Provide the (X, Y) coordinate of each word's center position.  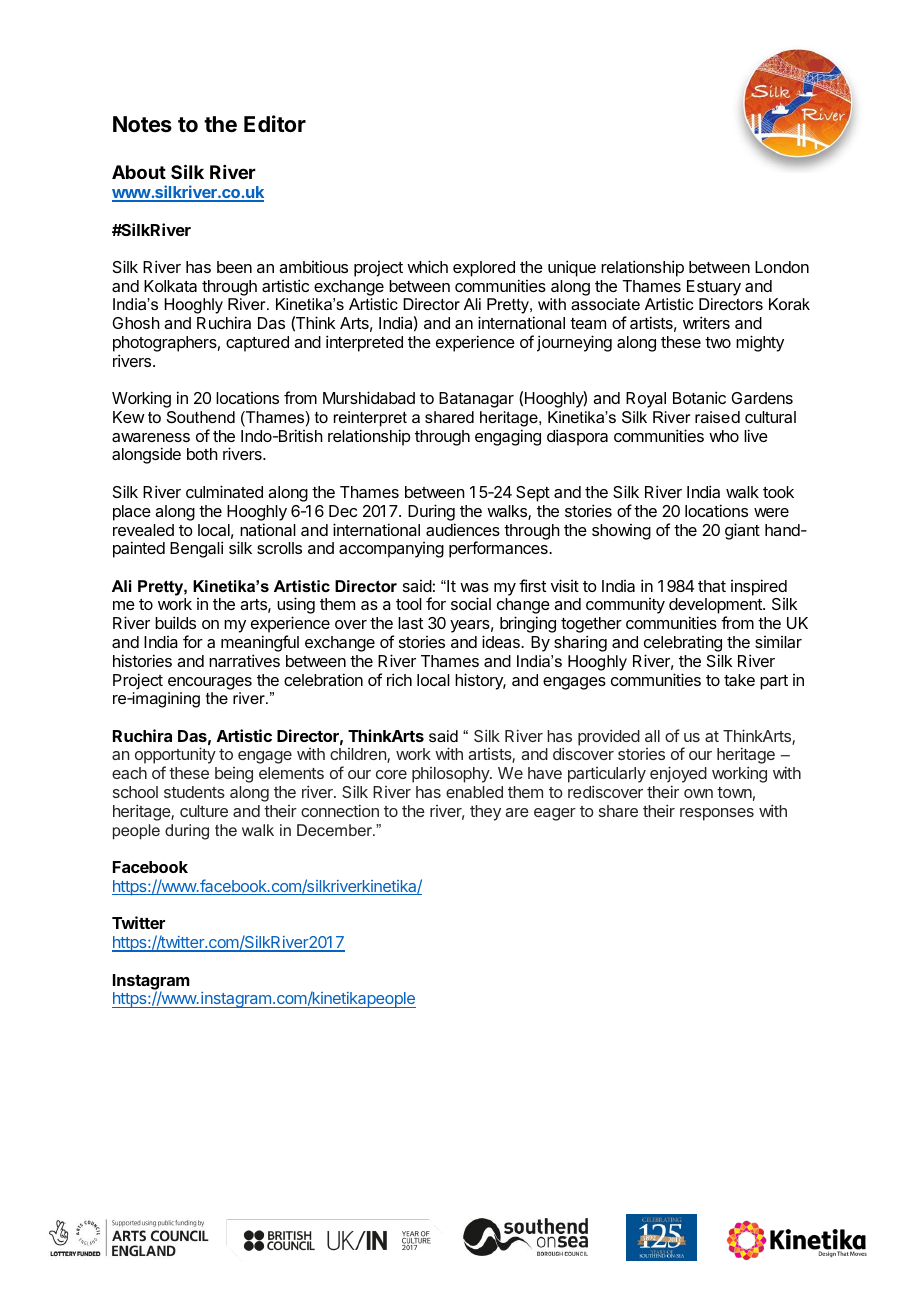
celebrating (683, 645)
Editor (275, 123)
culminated (224, 491)
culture (204, 811)
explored (484, 269)
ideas (502, 641)
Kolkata (170, 286)
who (724, 436)
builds (175, 622)
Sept (533, 494)
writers (706, 322)
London (782, 267)
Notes (142, 124)
